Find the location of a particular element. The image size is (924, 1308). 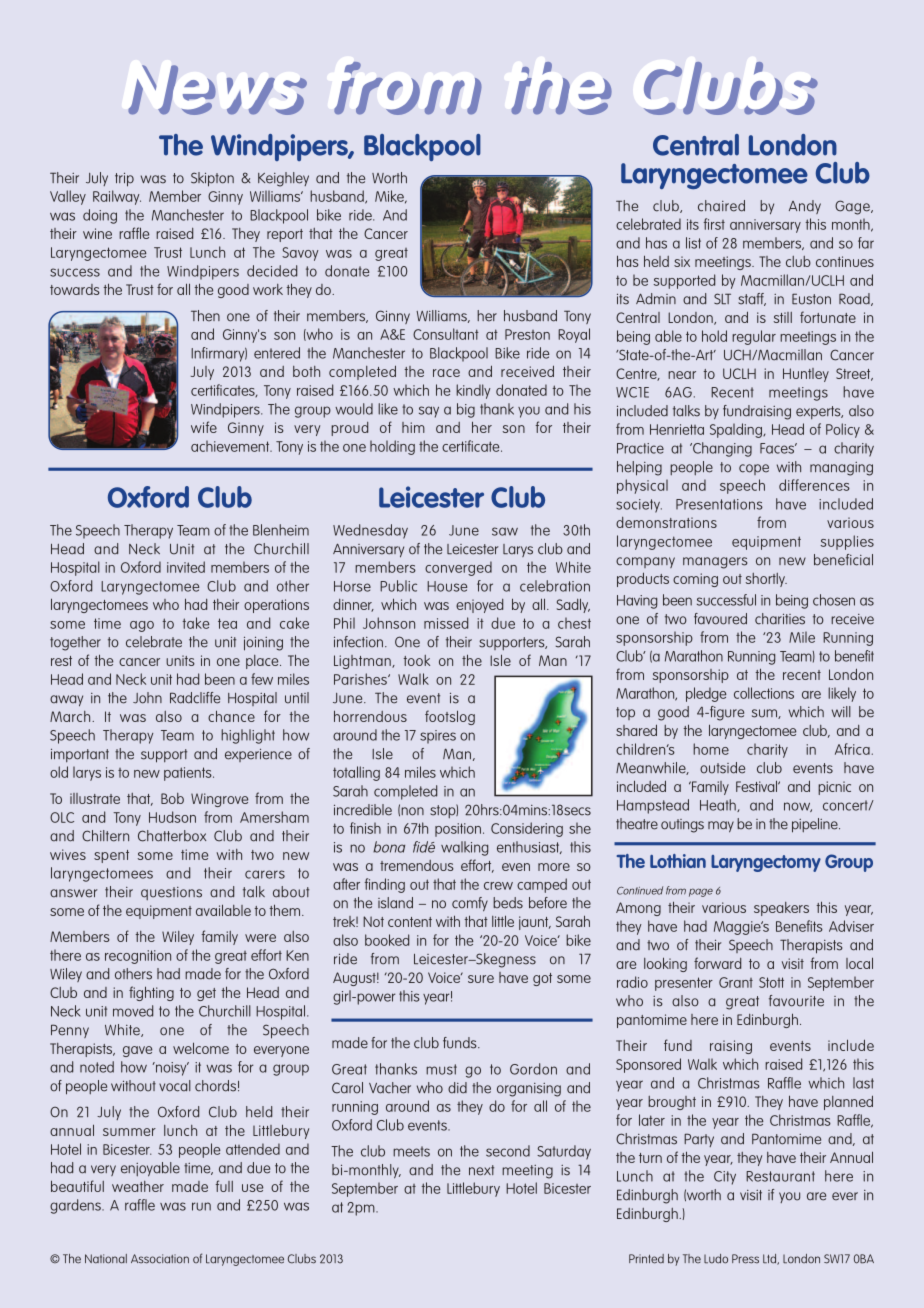

Andy is located at coordinates (805, 207).
